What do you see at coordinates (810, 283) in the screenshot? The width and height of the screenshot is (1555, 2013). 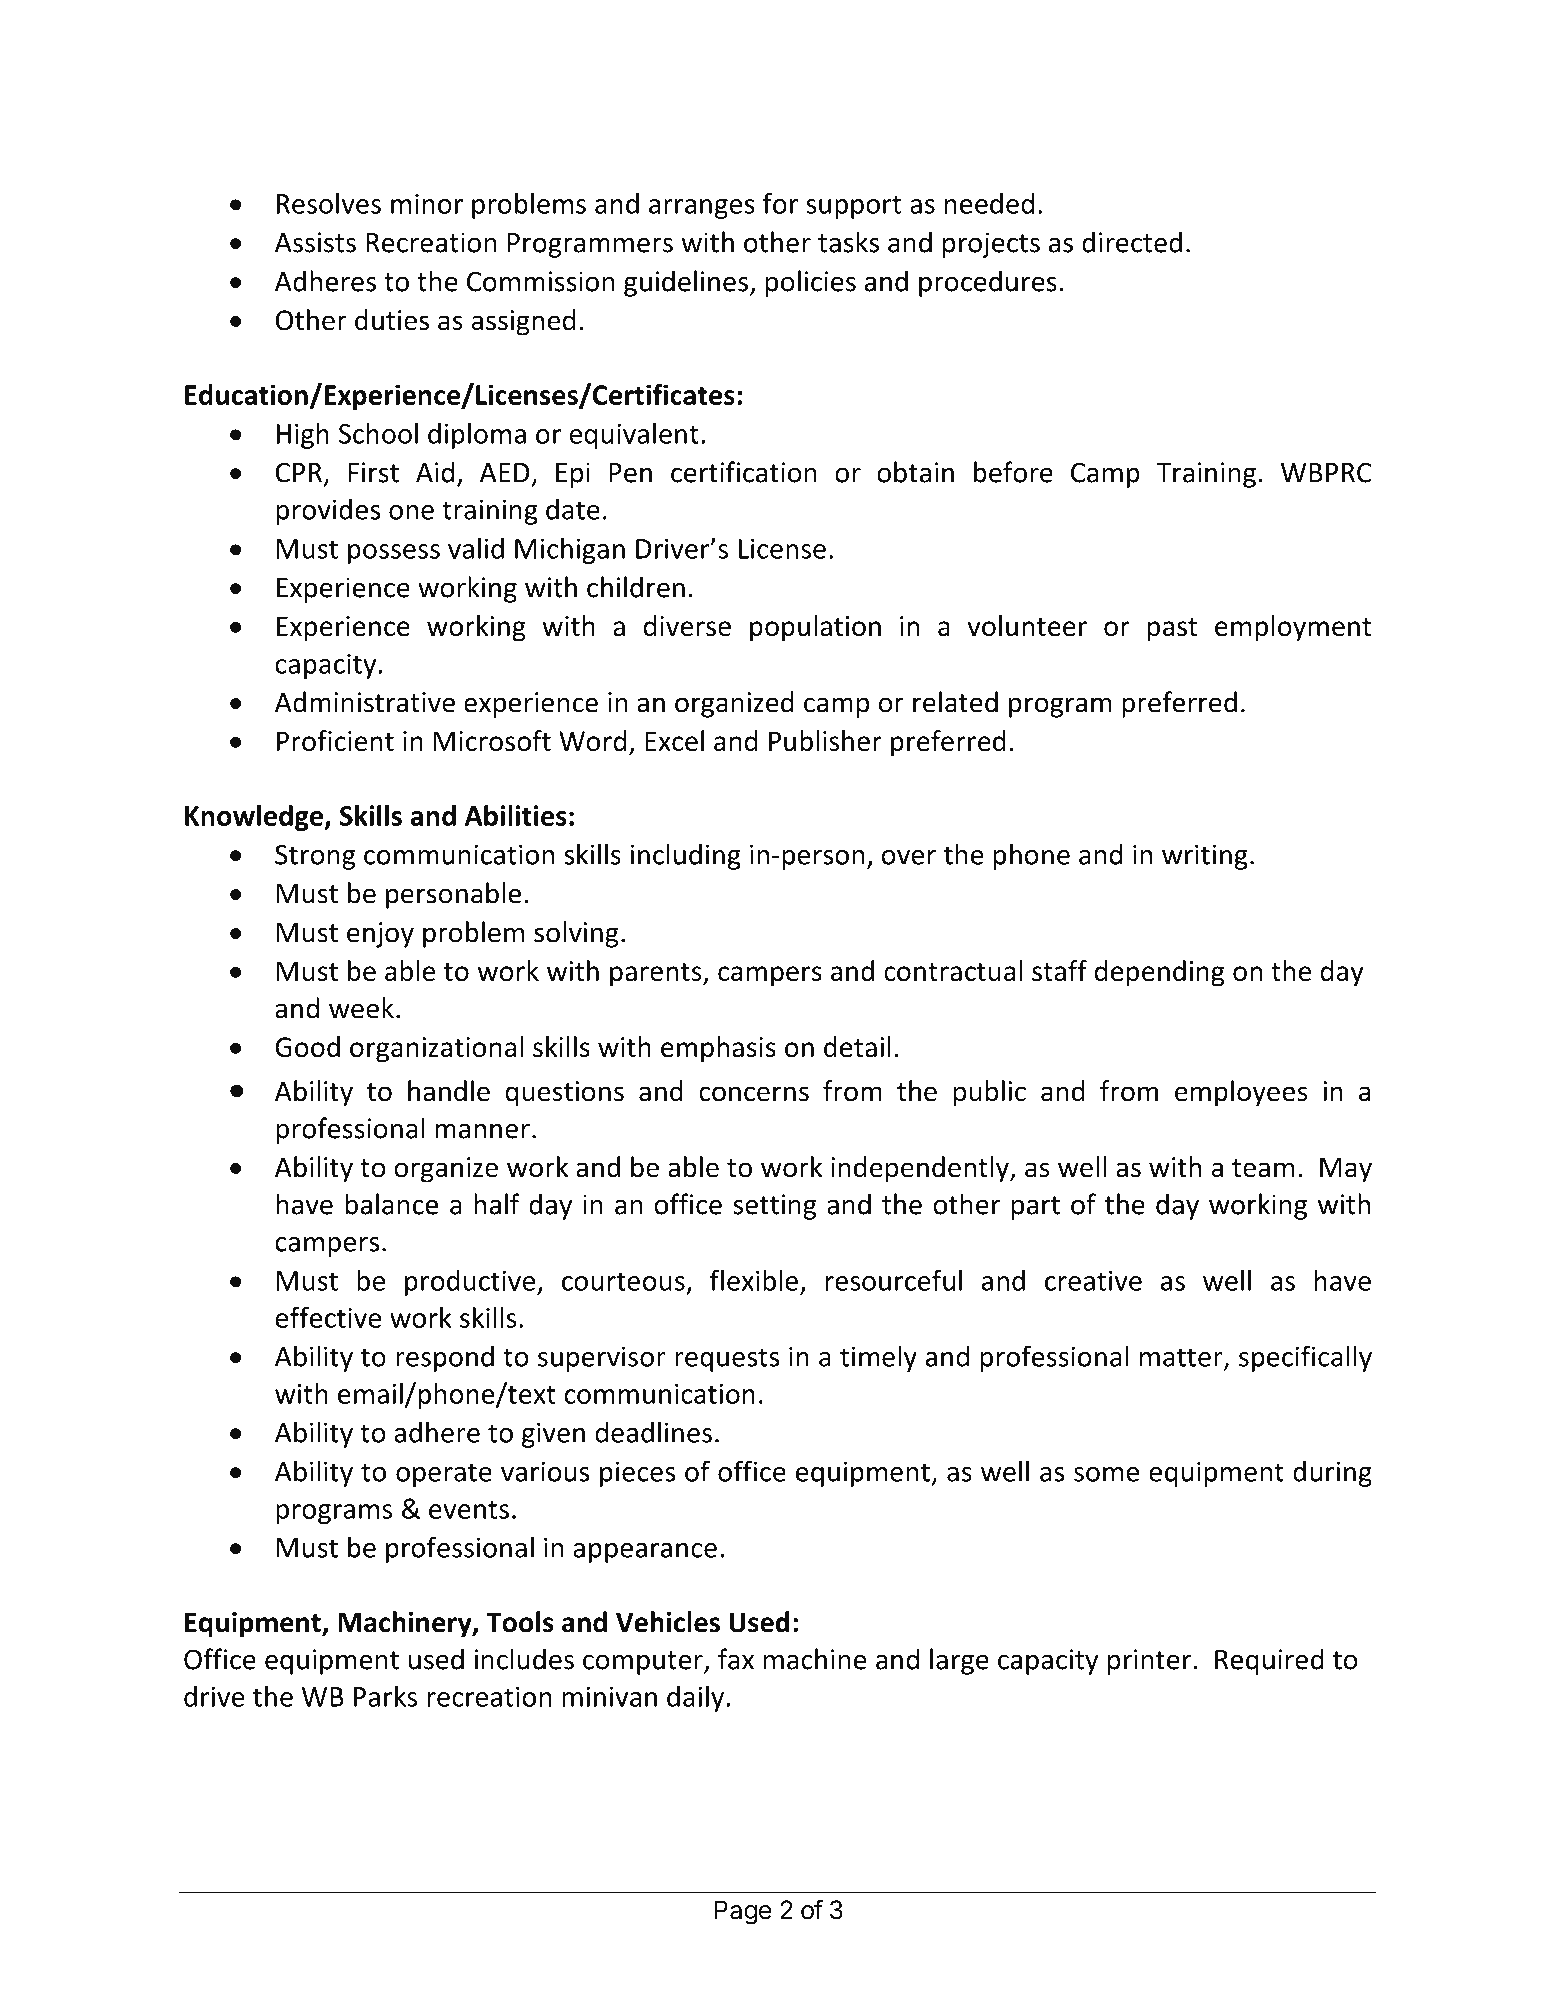 I see `policies` at bounding box center [810, 283].
